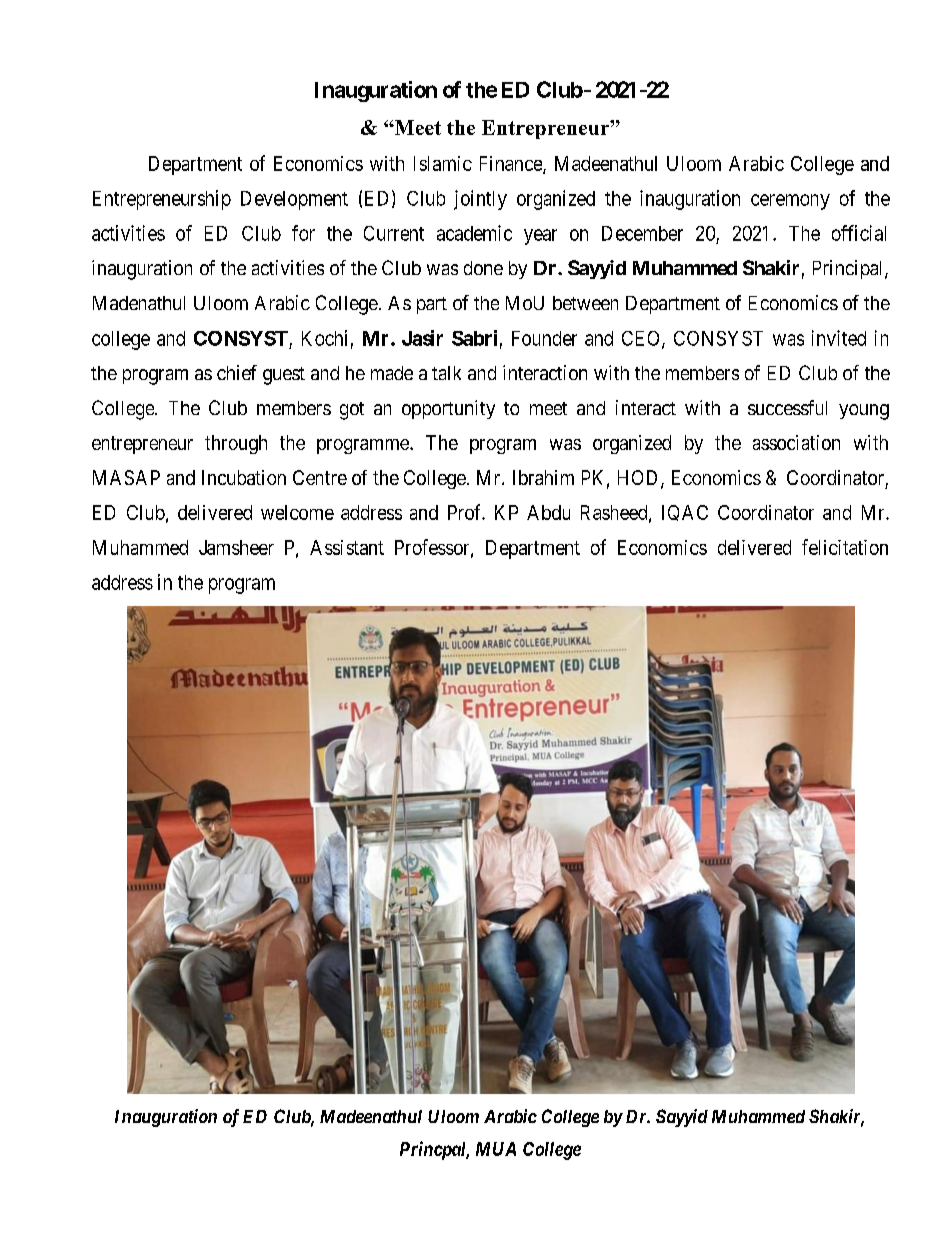 This document has height=1233, width=952. Describe the element at coordinates (796, 442) in the document. I see `association` at that location.
